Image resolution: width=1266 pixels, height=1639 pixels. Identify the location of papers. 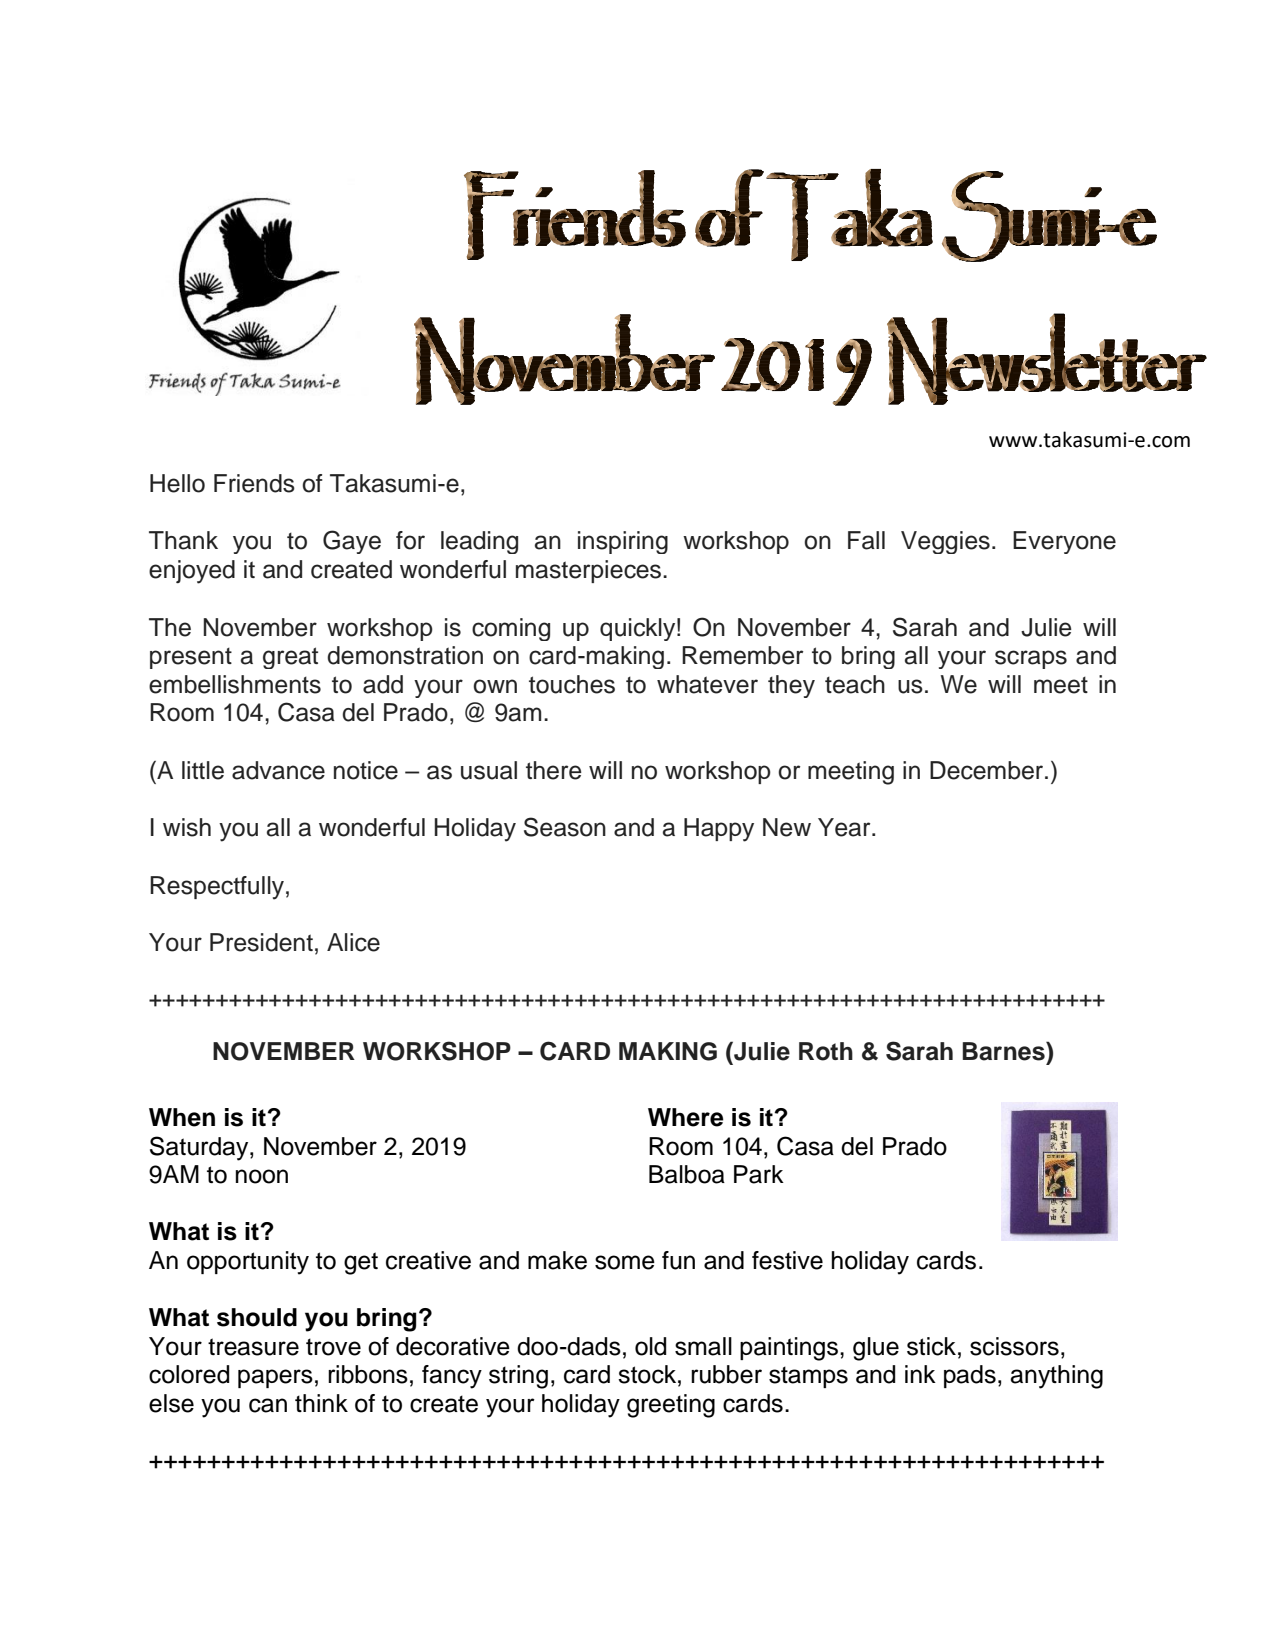
(275, 1378).
